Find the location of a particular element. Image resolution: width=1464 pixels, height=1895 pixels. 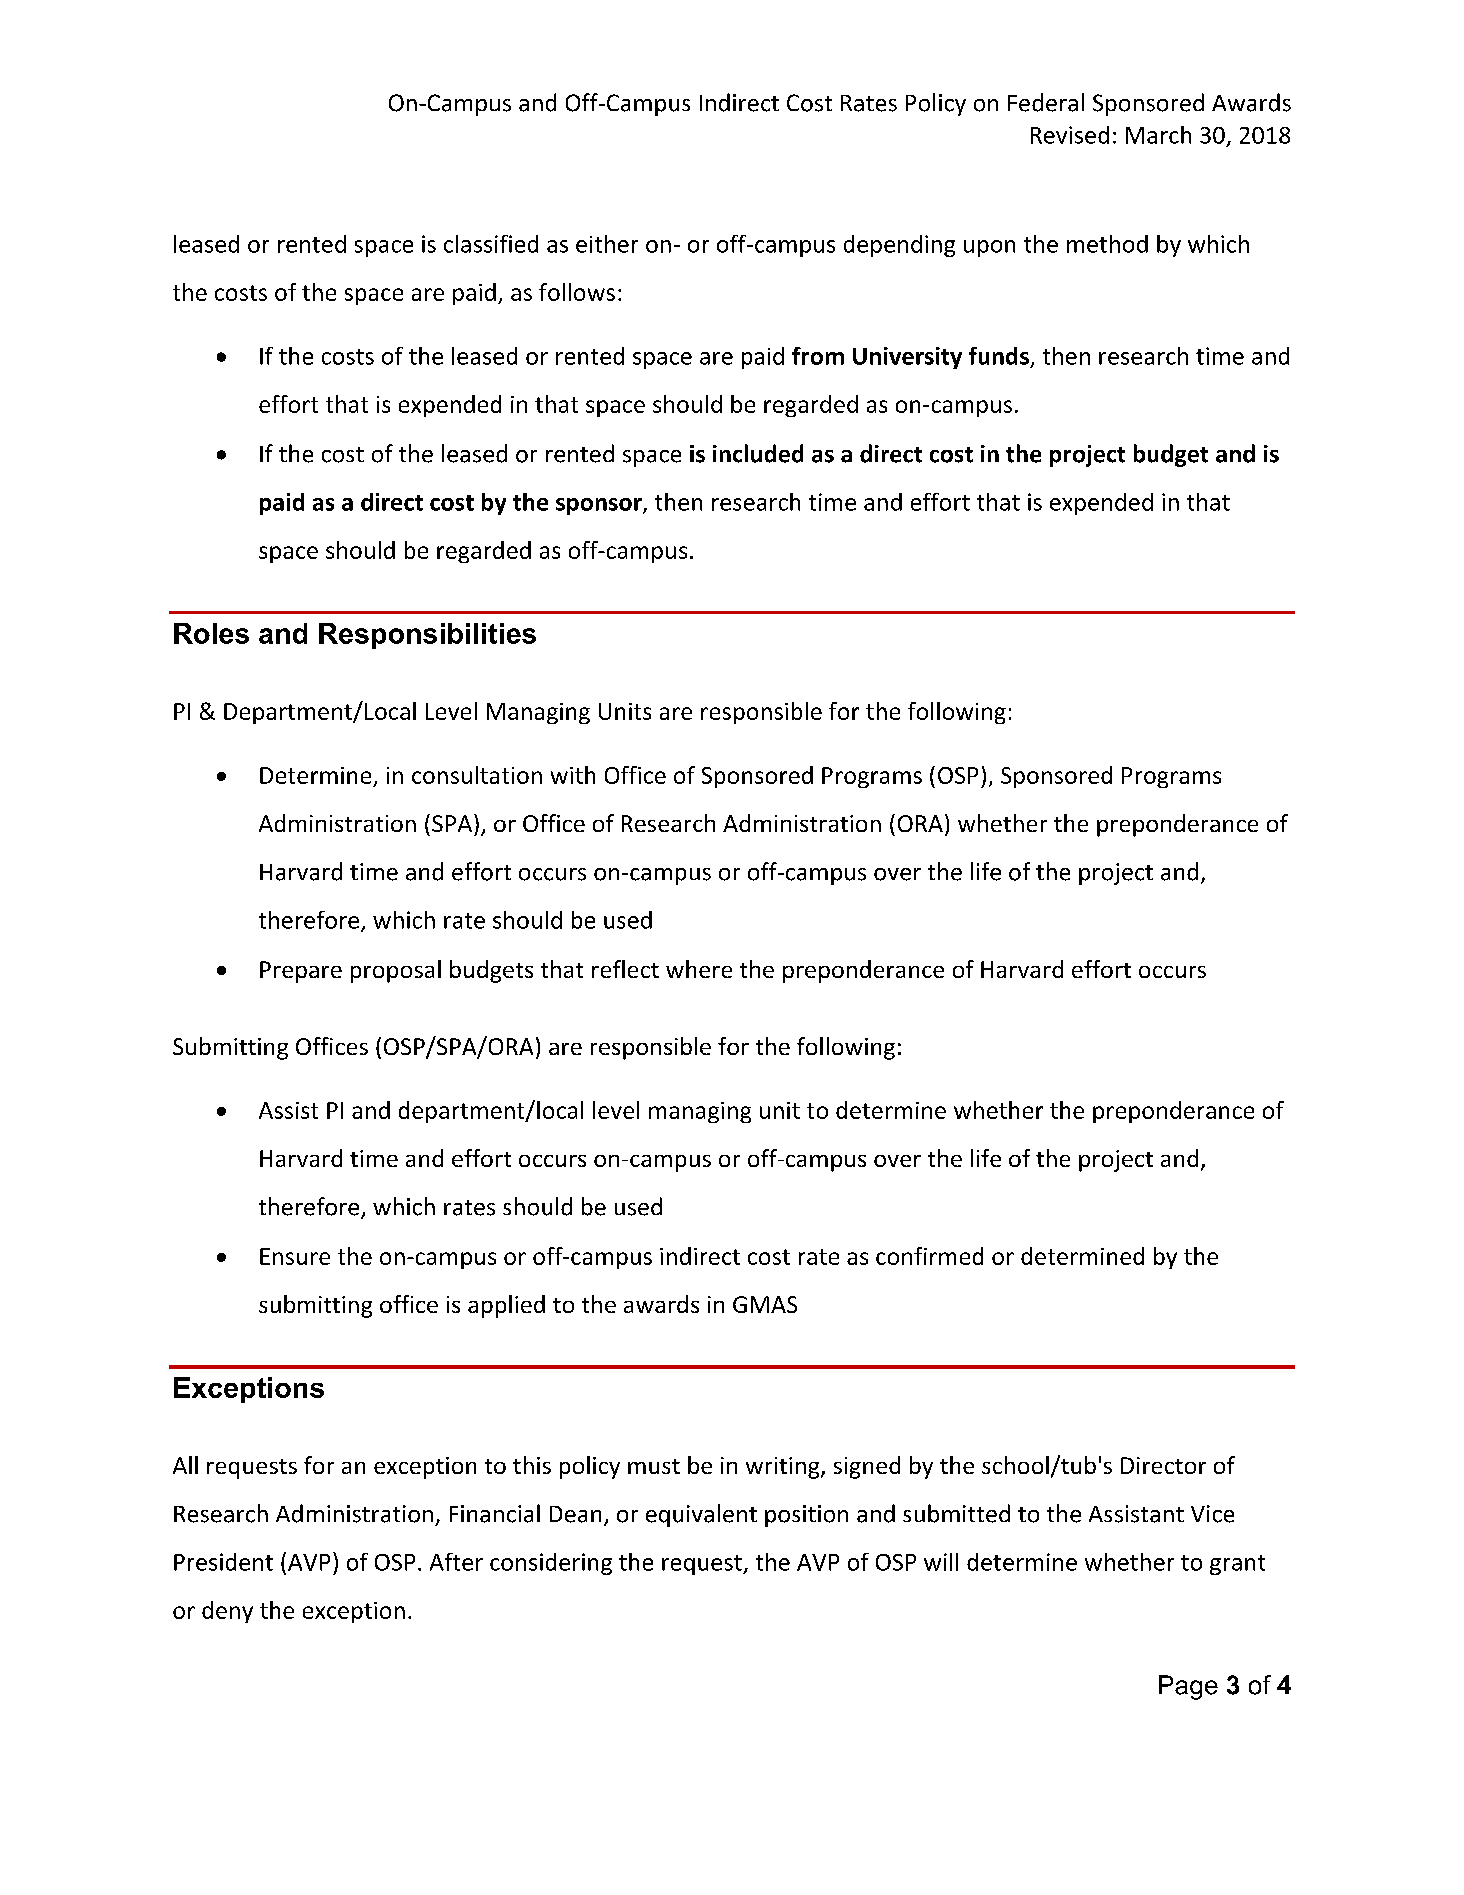

applied is located at coordinates (506, 1306).
